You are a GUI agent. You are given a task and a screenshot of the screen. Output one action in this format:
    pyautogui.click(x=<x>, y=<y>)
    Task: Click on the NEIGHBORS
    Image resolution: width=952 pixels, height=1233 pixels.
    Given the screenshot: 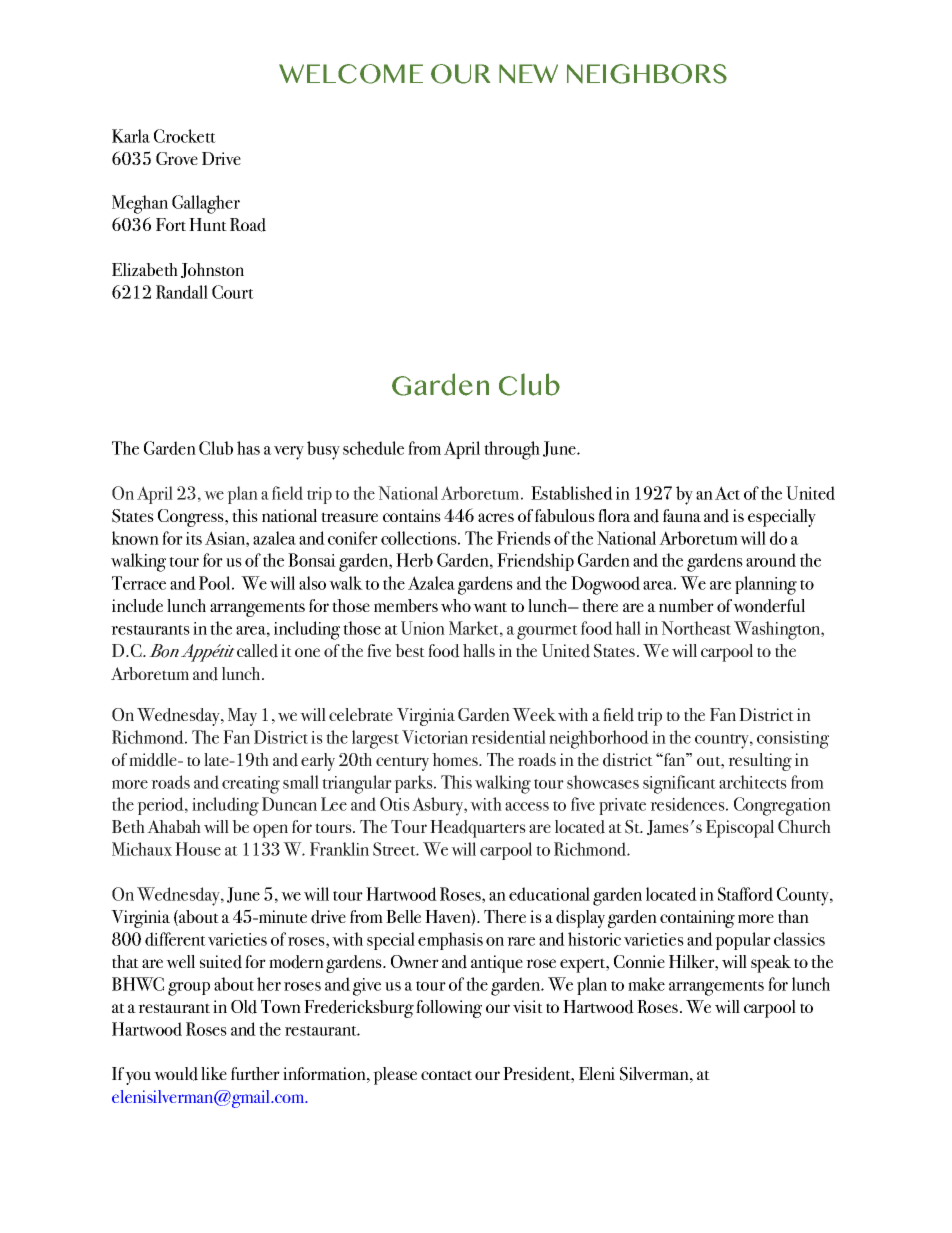 What is the action you would take?
    pyautogui.click(x=647, y=74)
